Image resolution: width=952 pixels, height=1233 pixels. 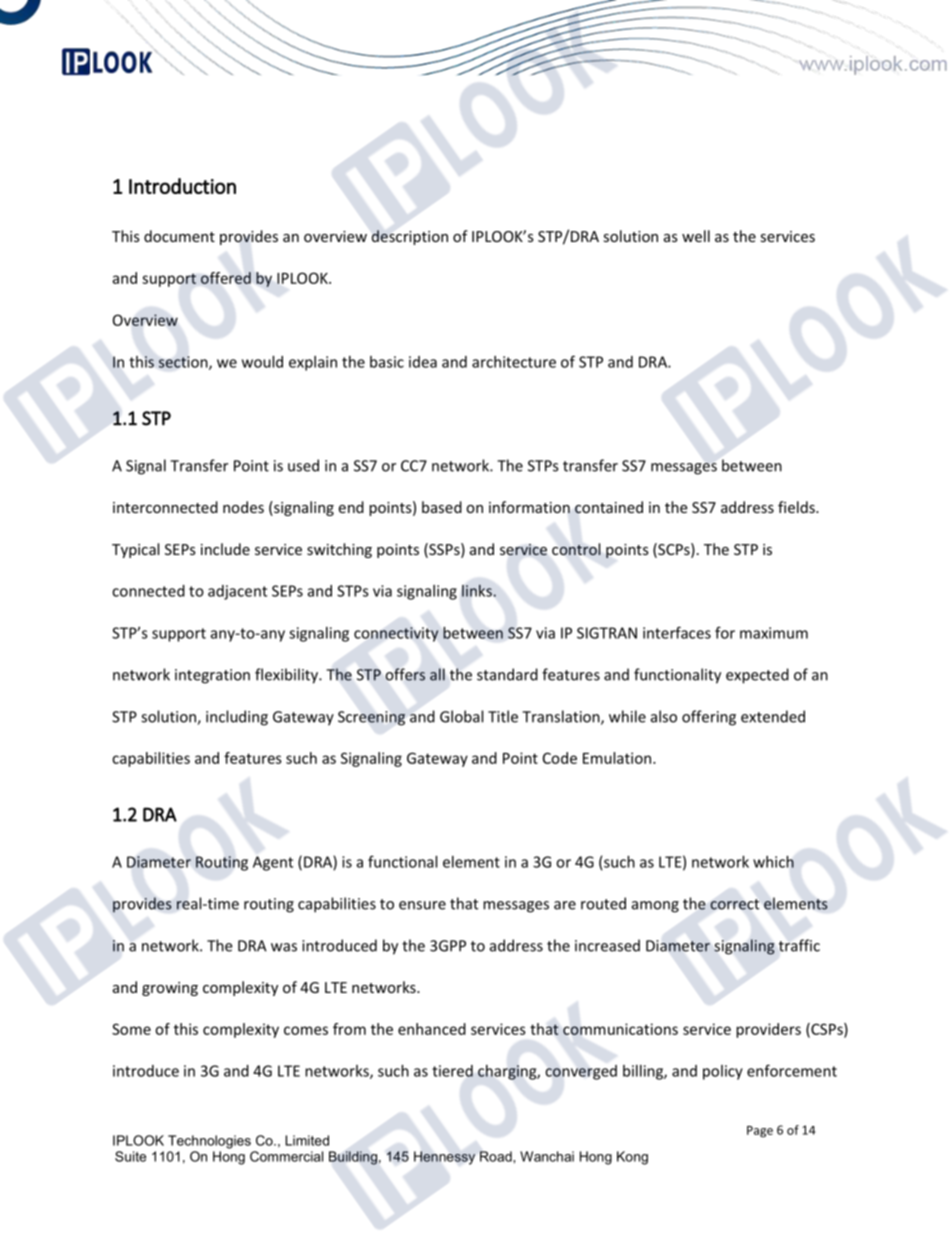 What do you see at coordinates (760, 1132) in the screenshot?
I see `Page` at bounding box center [760, 1132].
